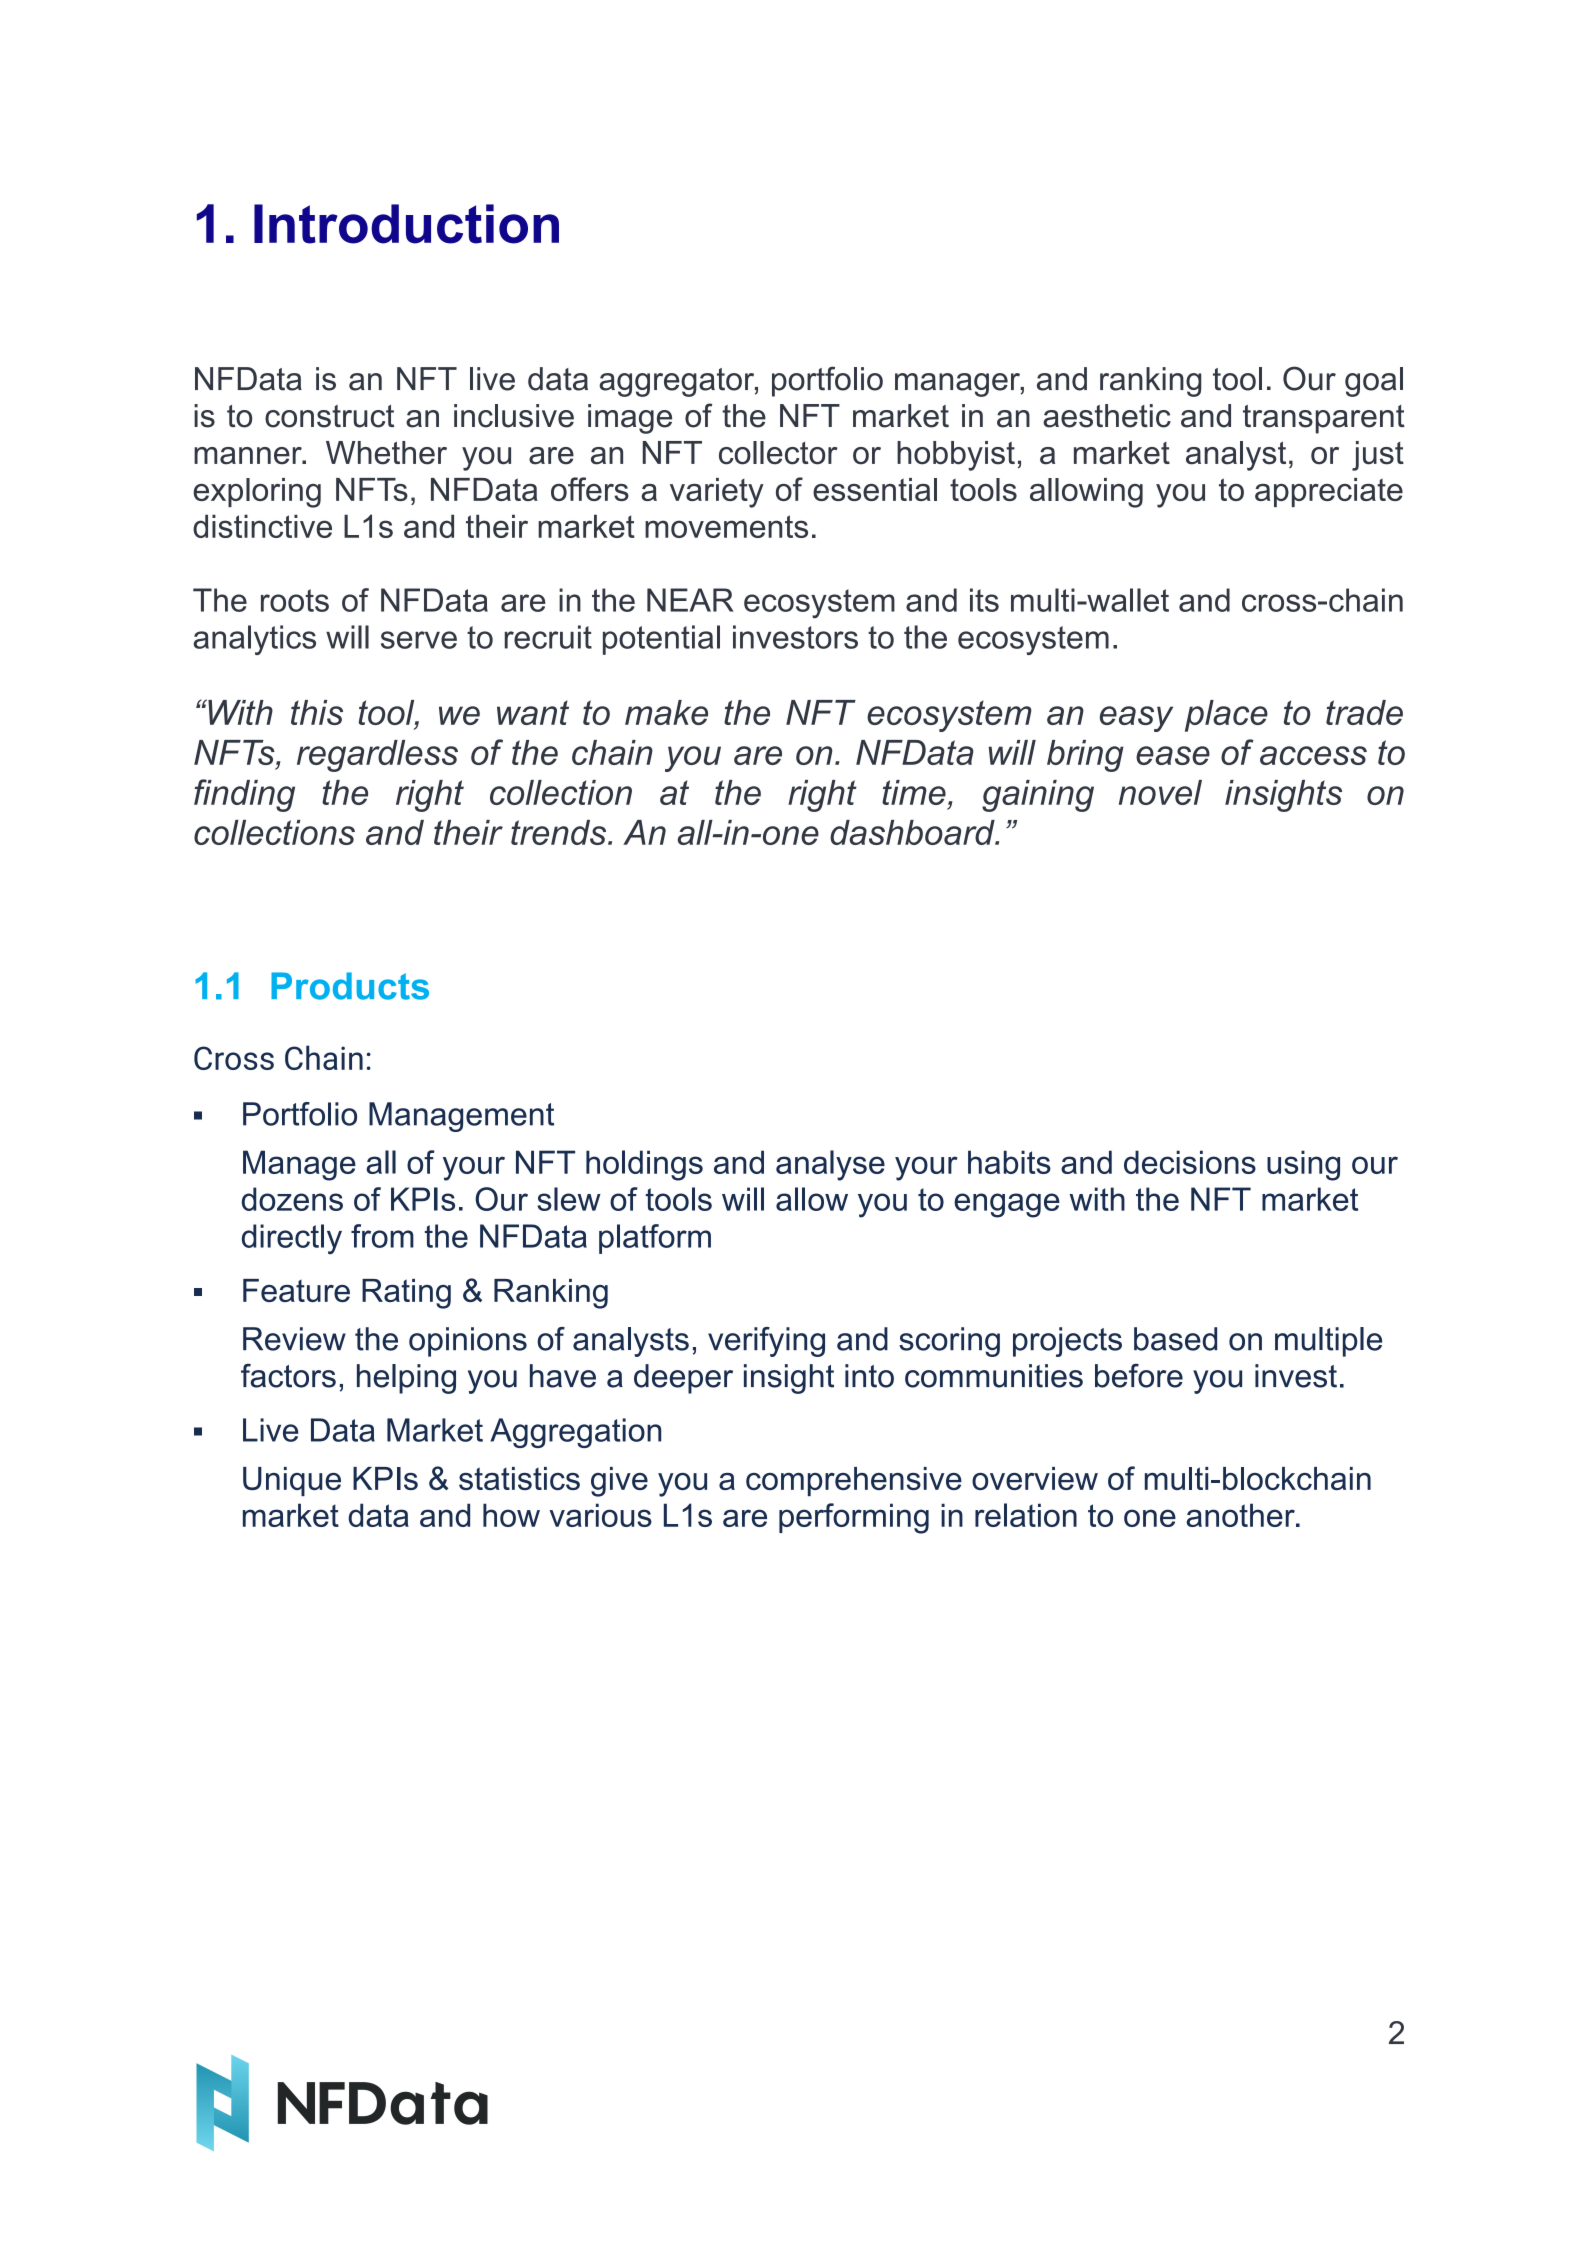  I want to click on time, so click(914, 792).
